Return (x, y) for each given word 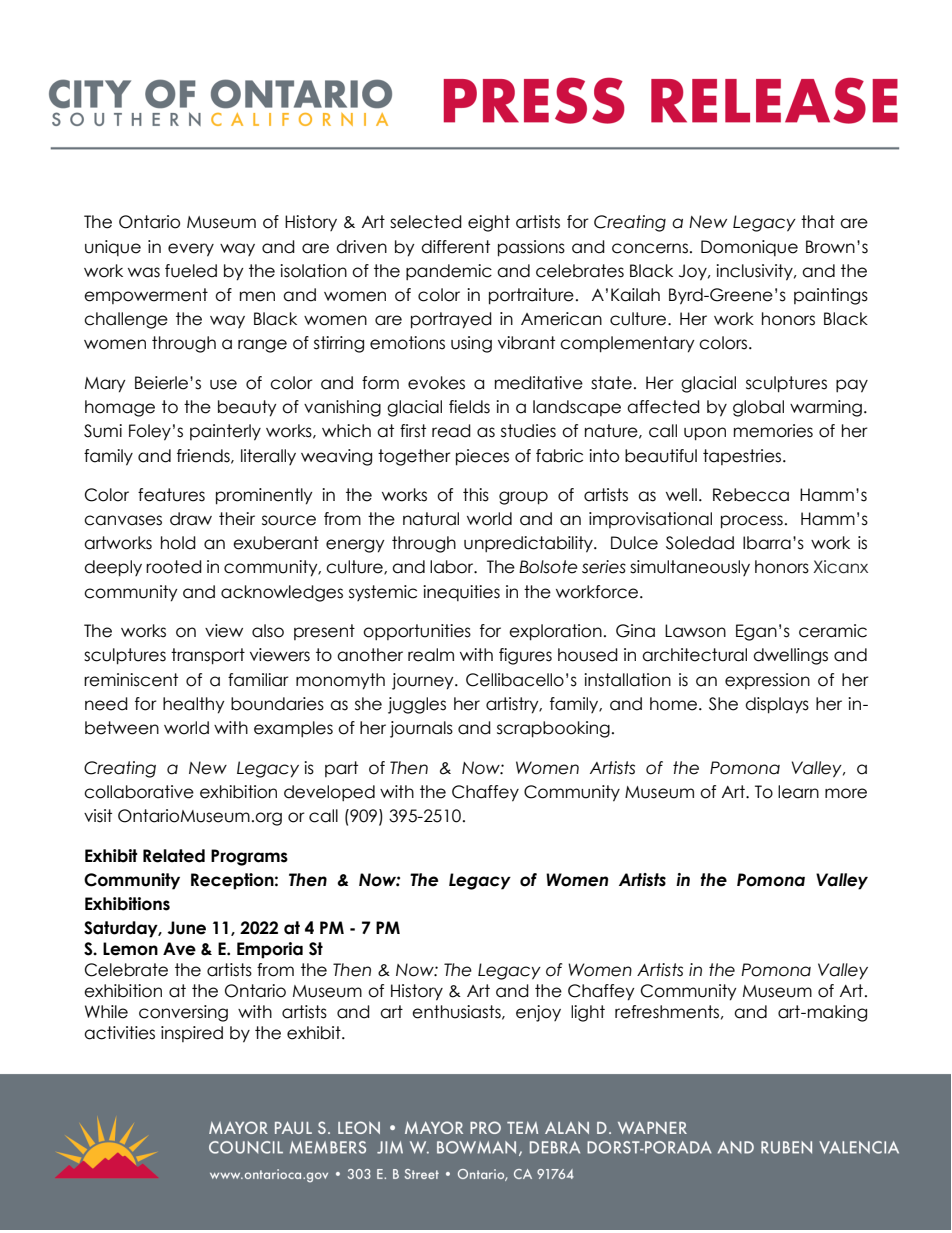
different (455, 247)
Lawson (695, 631)
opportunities (417, 632)
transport (208, 656)
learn (798, 792)
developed (329, 793)
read (451, 431)
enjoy (538, 1013)
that (818, 222)
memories (773, 431)
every (191, 250)
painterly (225, 432)
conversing (183, 1013)
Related (174, 856)
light (588, 1013)
